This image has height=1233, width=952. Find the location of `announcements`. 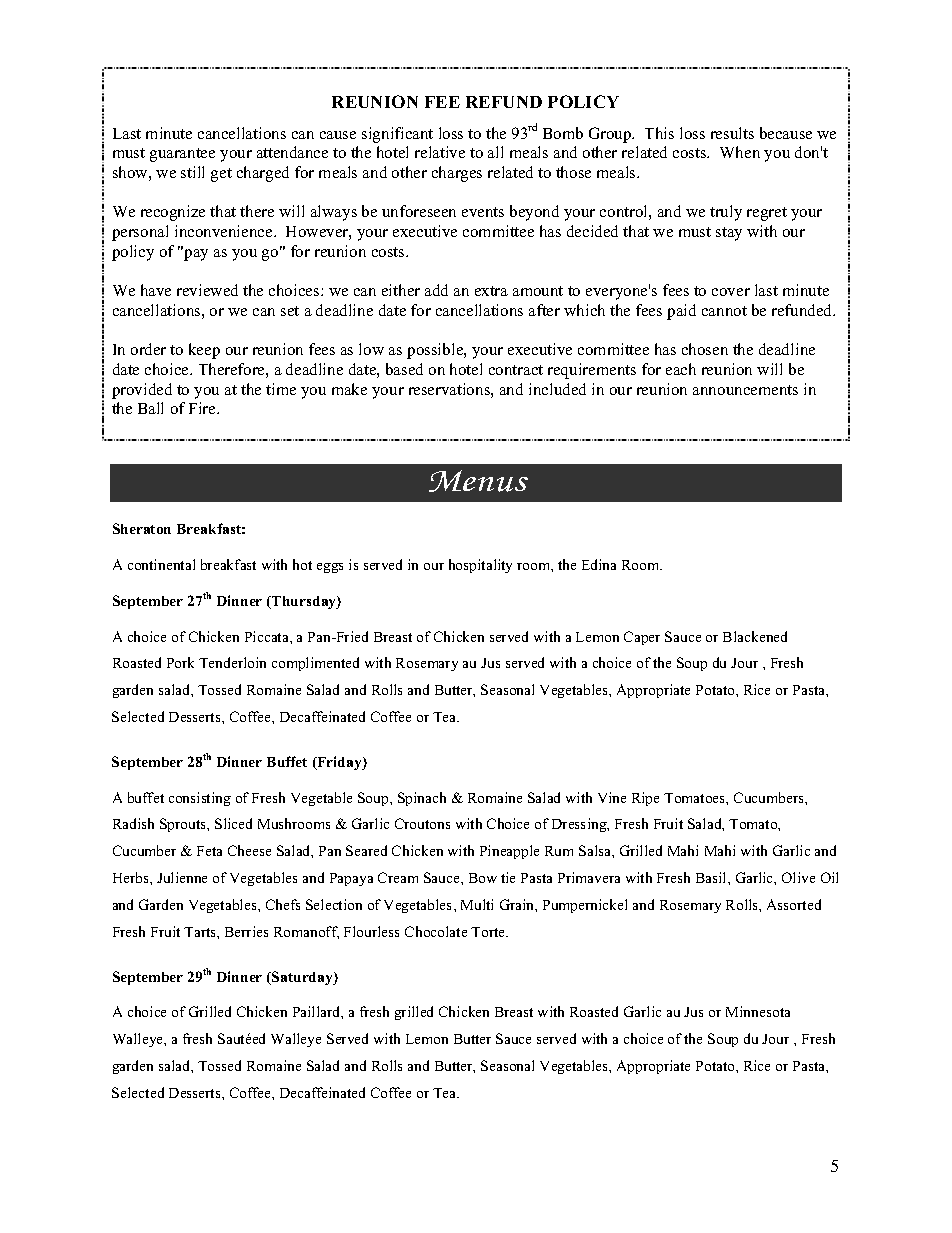

announcements is located at coordinates (745, 390).
